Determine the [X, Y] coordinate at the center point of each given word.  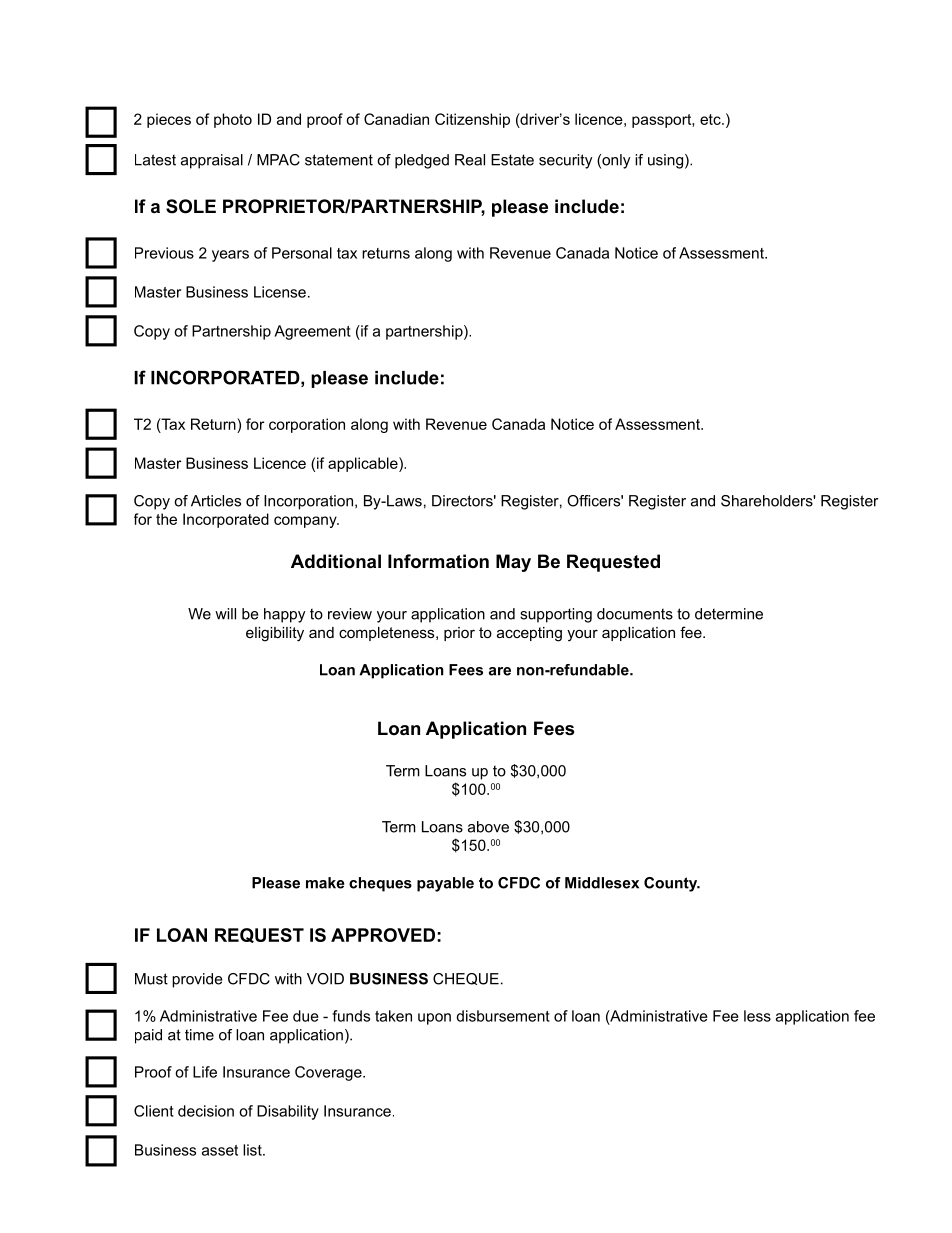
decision [206, 1111]
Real [470, 160]
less [757, 1016]
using [665, 161]
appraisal [212, 161]
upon [434, 1019]
